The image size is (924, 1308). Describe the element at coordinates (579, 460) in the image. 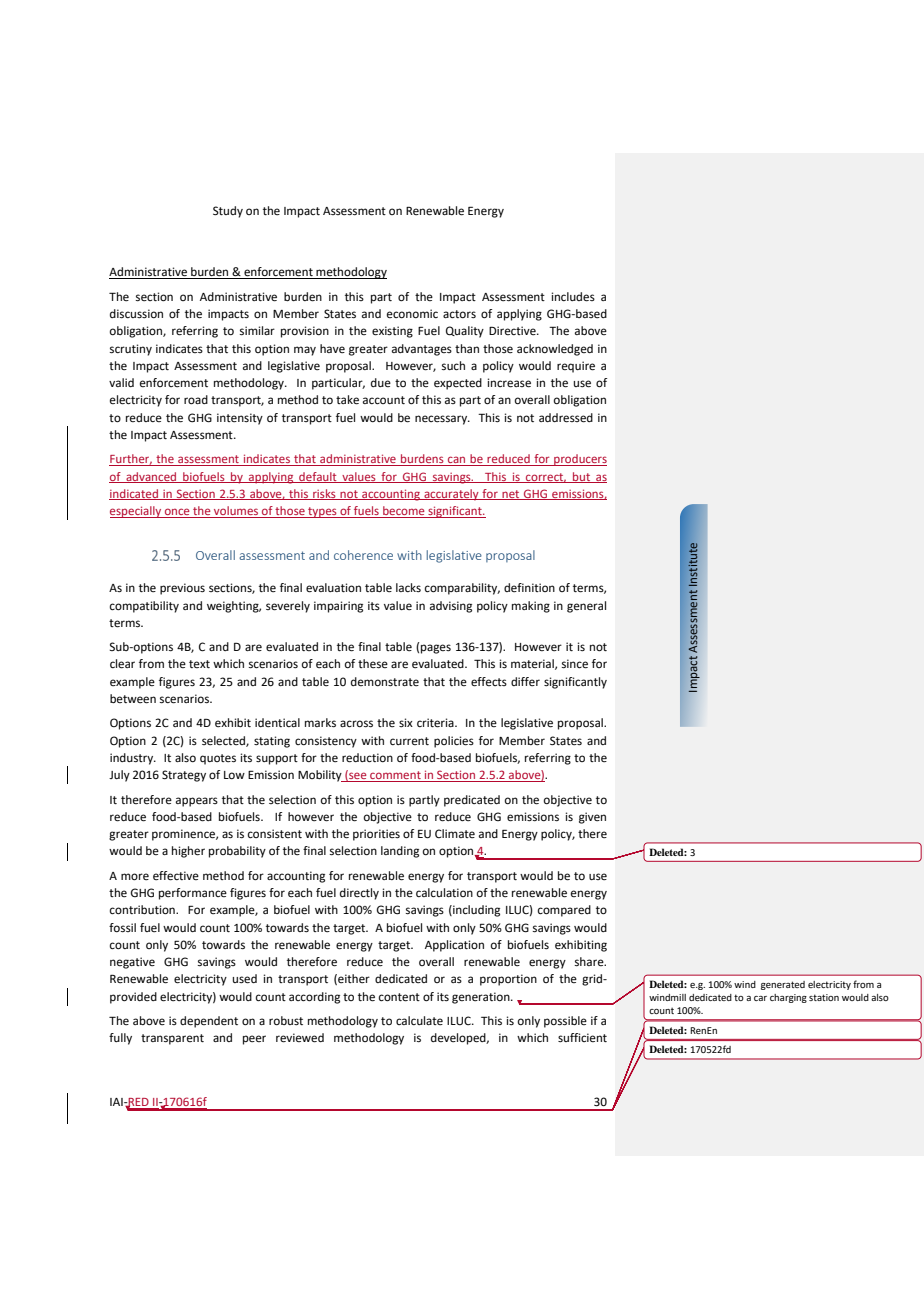

I see `producers` at that location.
